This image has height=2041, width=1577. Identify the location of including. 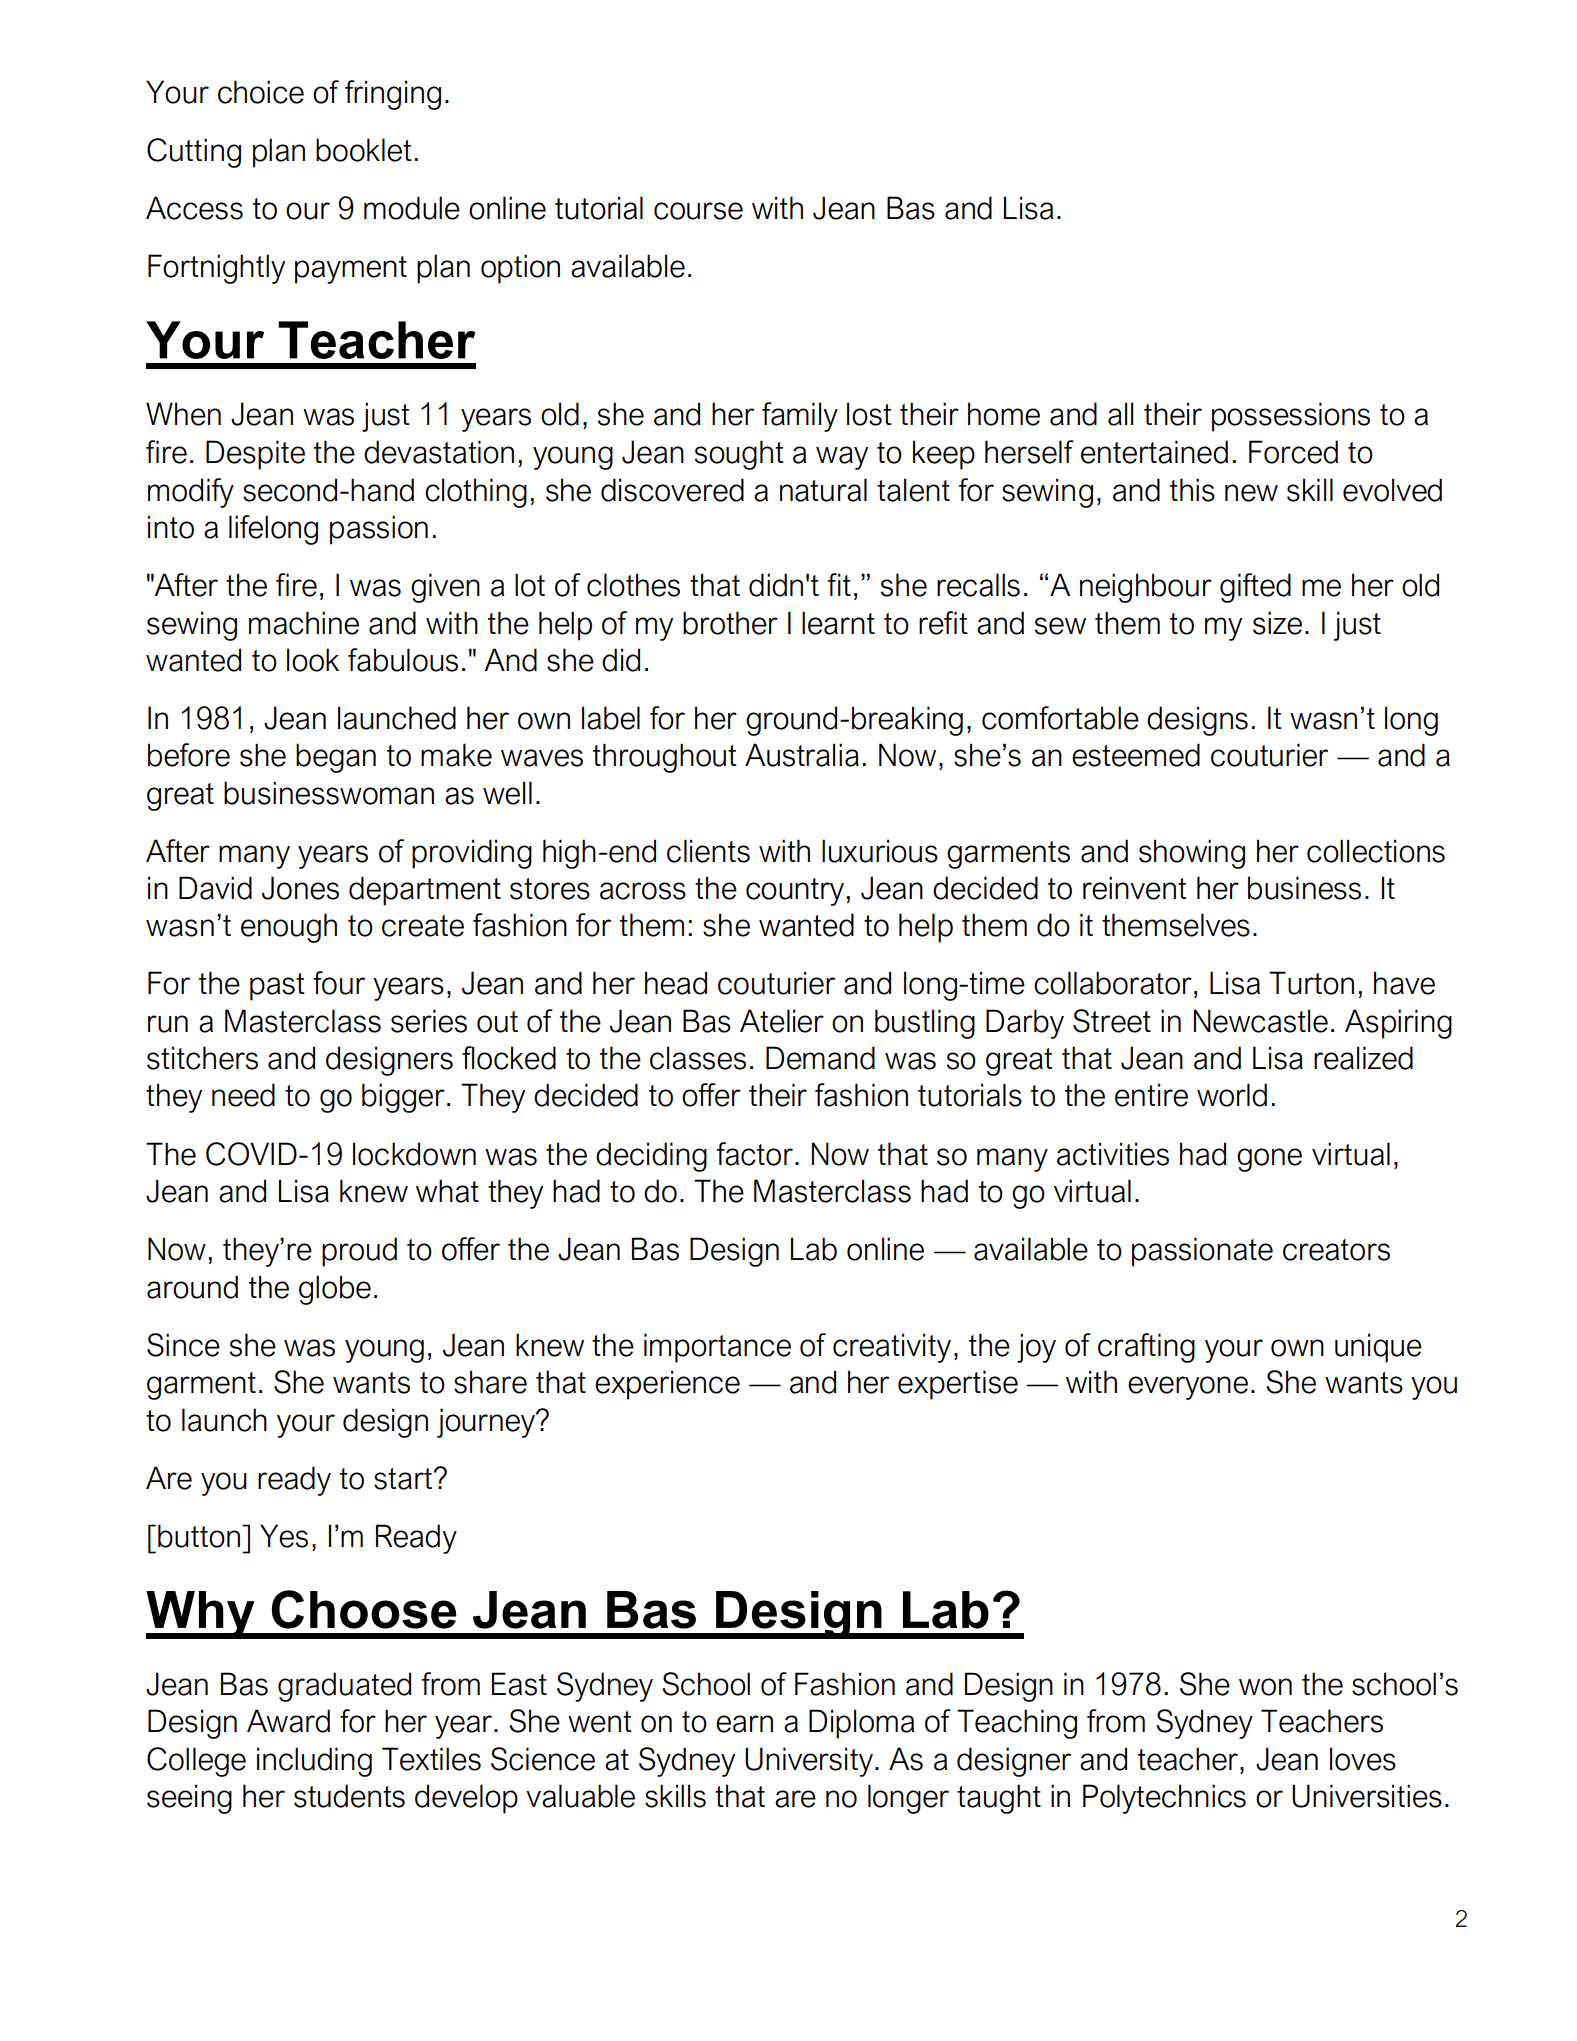
(314, 1762).
